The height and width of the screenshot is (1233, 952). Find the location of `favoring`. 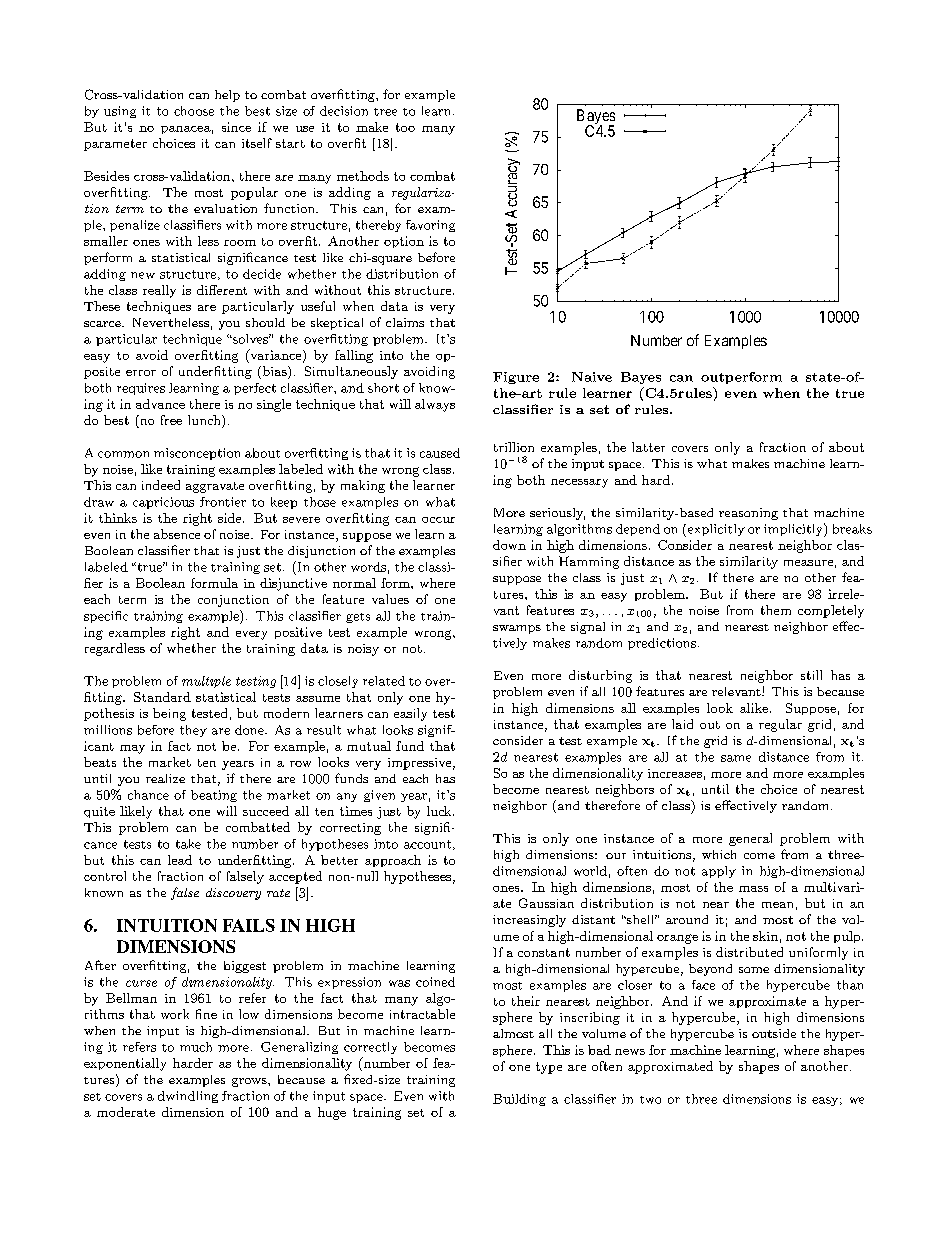

favoring is located at coordinates (430, 226).
